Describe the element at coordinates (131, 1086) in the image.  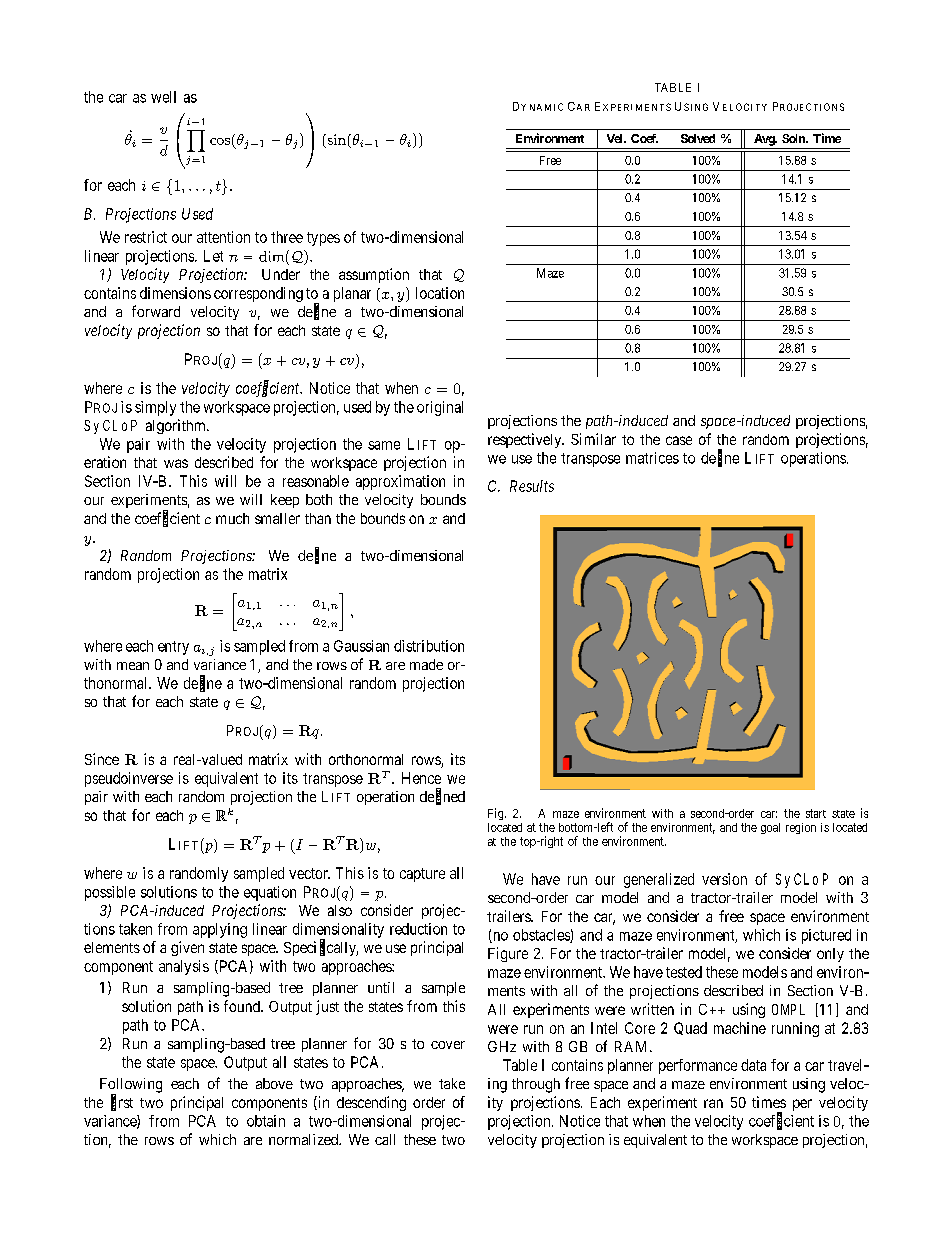
I see `Following` at that location.
